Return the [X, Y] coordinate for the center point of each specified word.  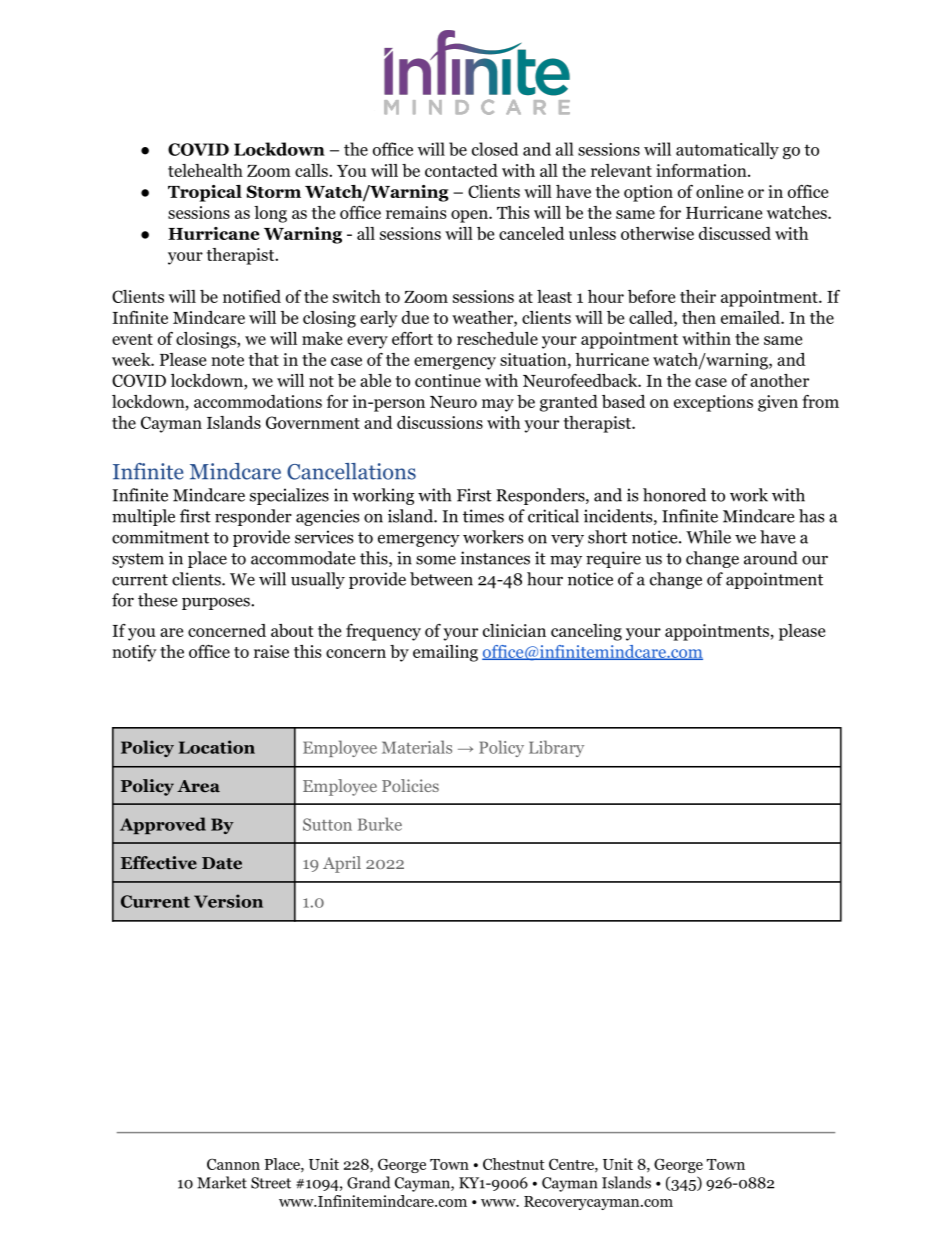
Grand [369, 1182]
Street [271, 1183]
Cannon [233, 1164]
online [719, 191]
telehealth [205, 170]
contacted [461, 170]
